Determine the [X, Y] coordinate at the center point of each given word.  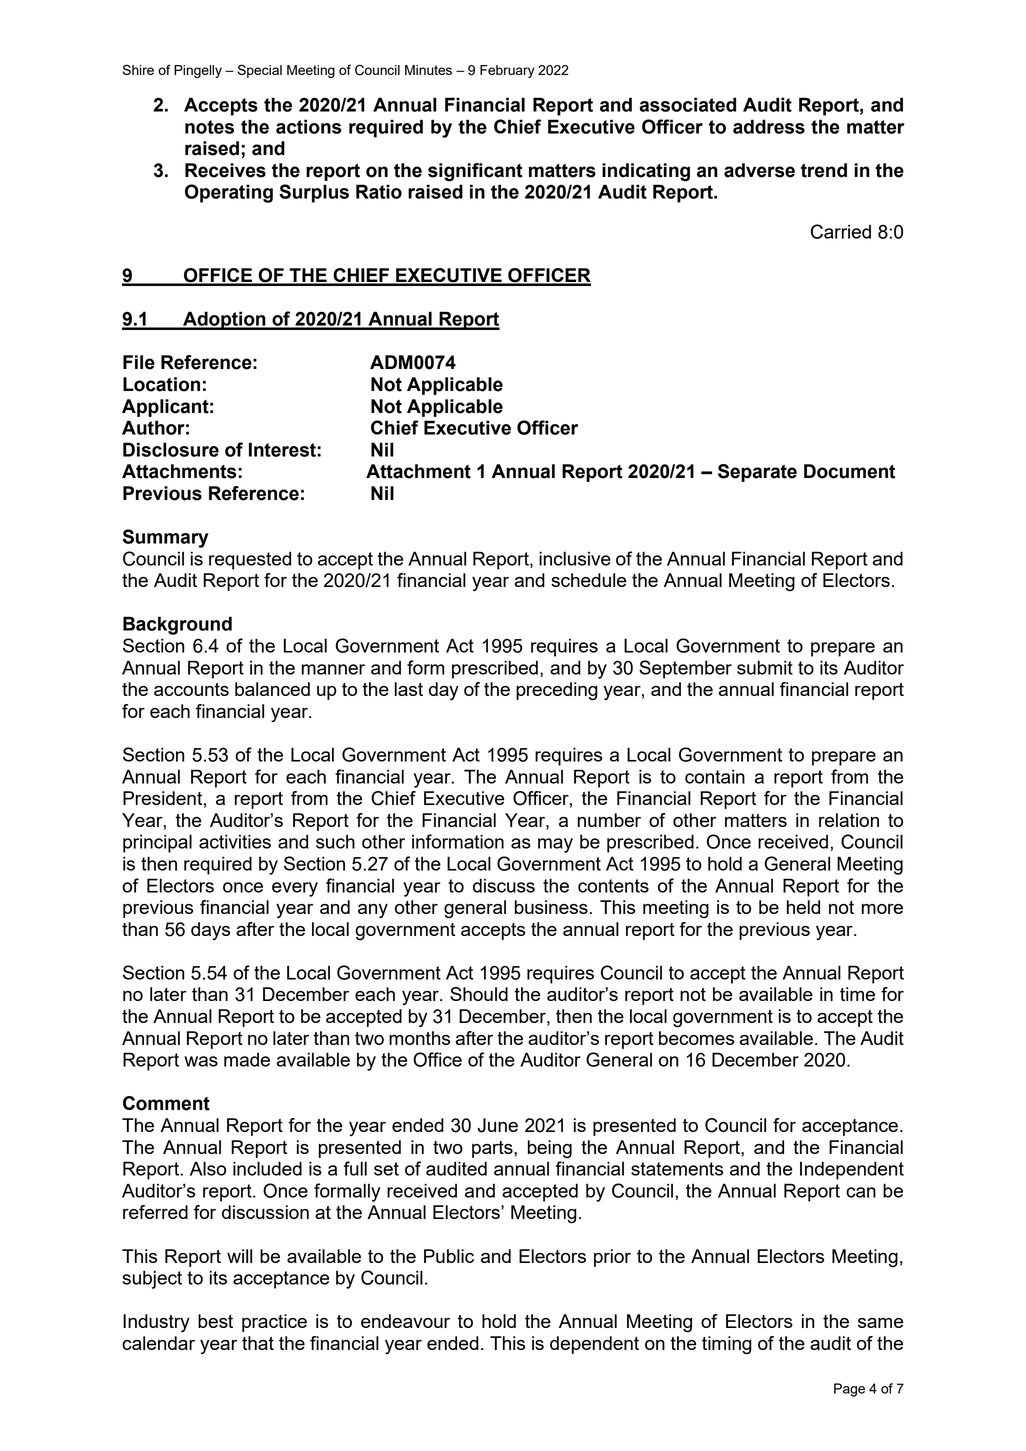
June [498, 1125]
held [803, 907]
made [247, 1059]
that [258, 1343]
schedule [588, 580]
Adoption [224, 320]
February [507, 71]
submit [765, 667]
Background [177, 625]
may [555, 845]
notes [209, 127]
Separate [757, 473]
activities [235, 841]
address [769, 126]
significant [475, 172]
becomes [696, 1038]
